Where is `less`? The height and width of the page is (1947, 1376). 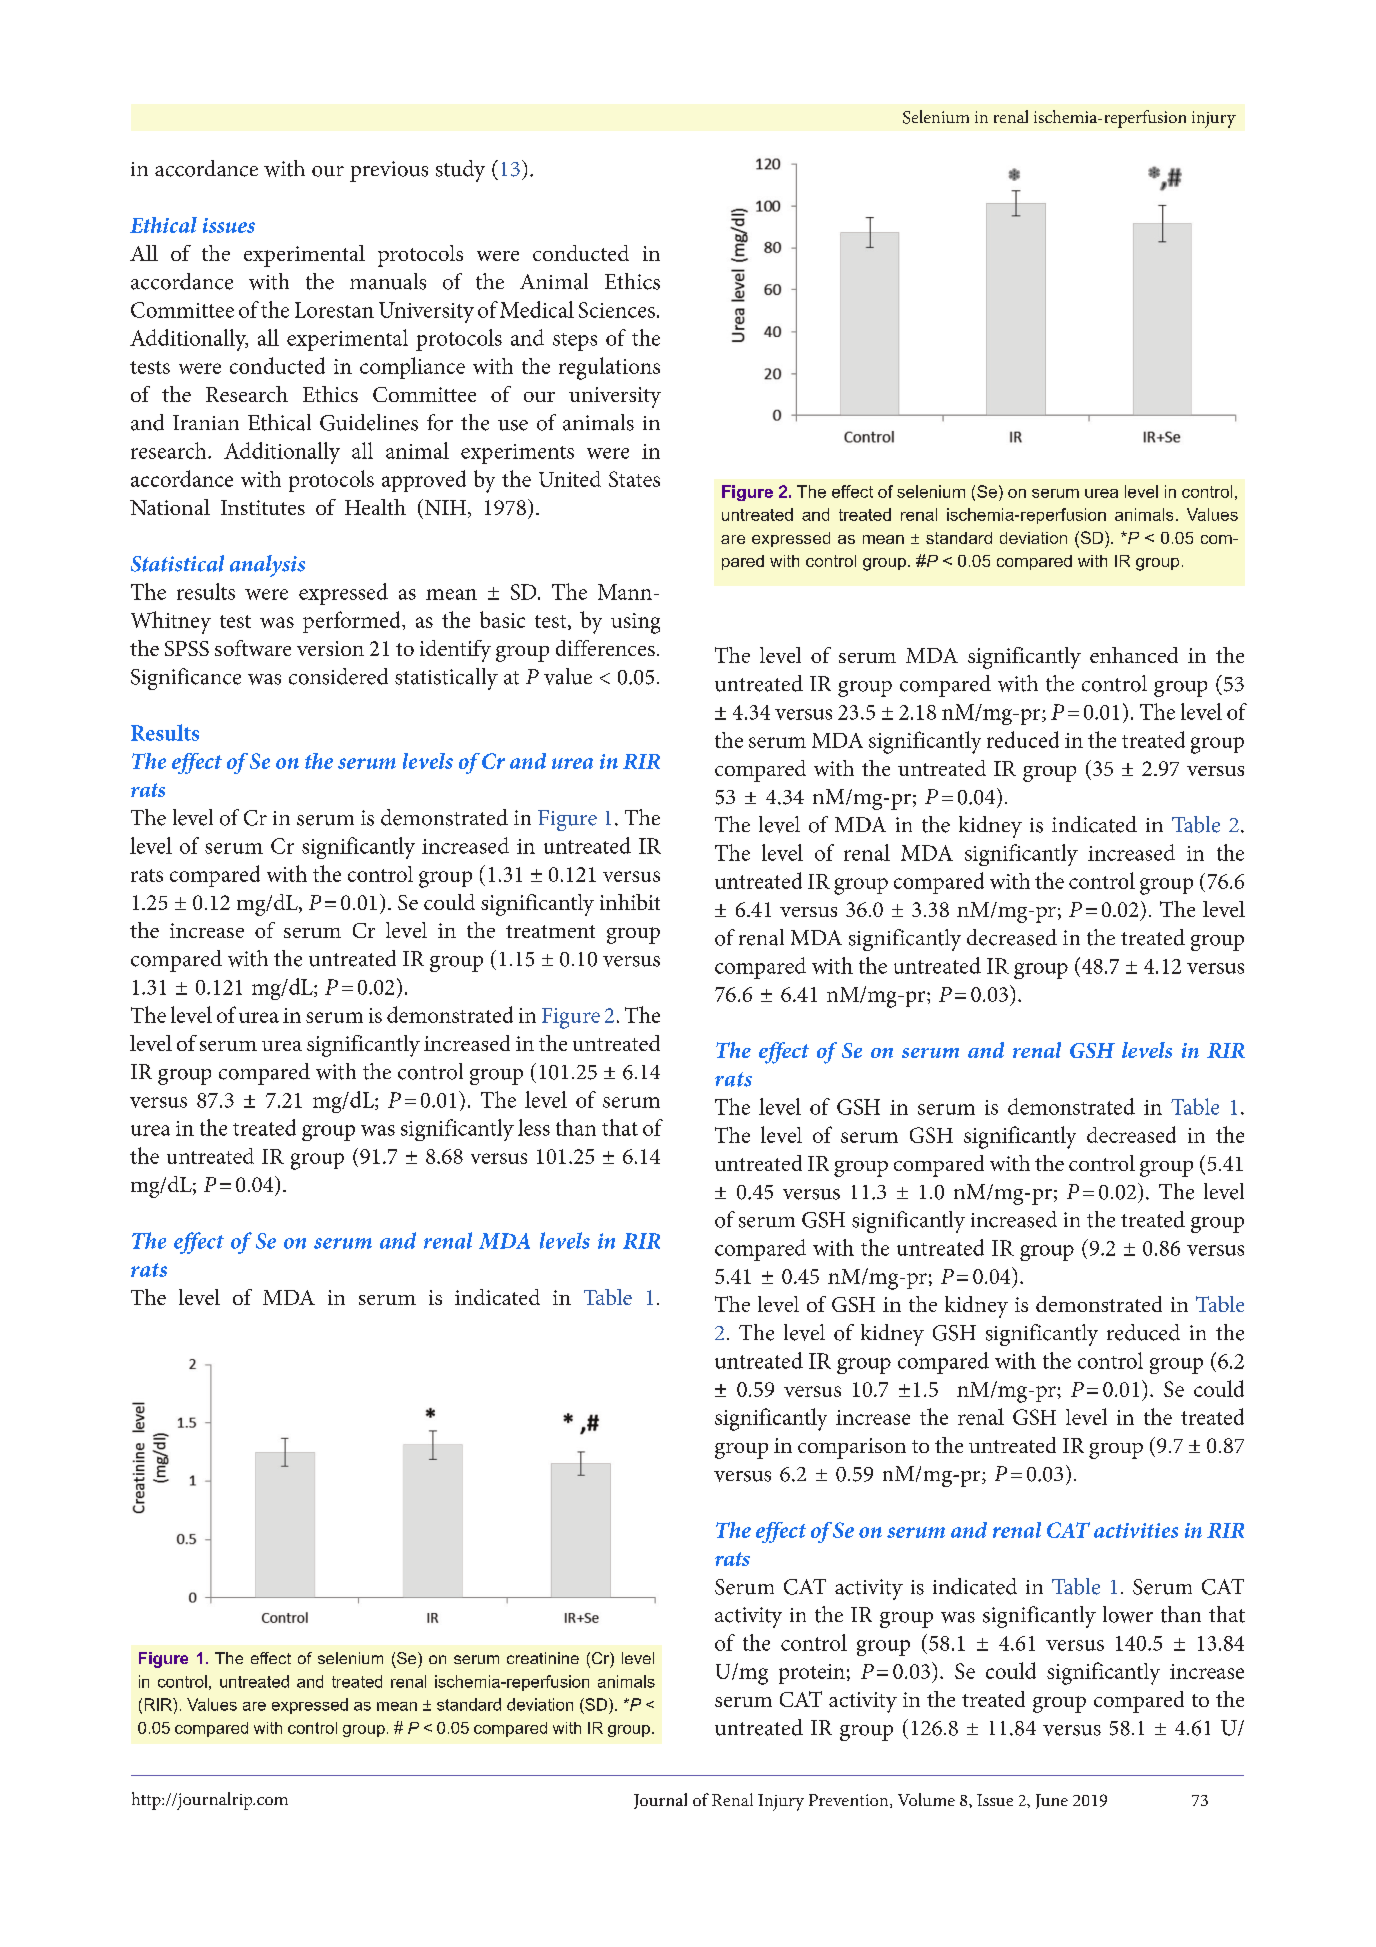
less is located at coordinates (534, 1127).
